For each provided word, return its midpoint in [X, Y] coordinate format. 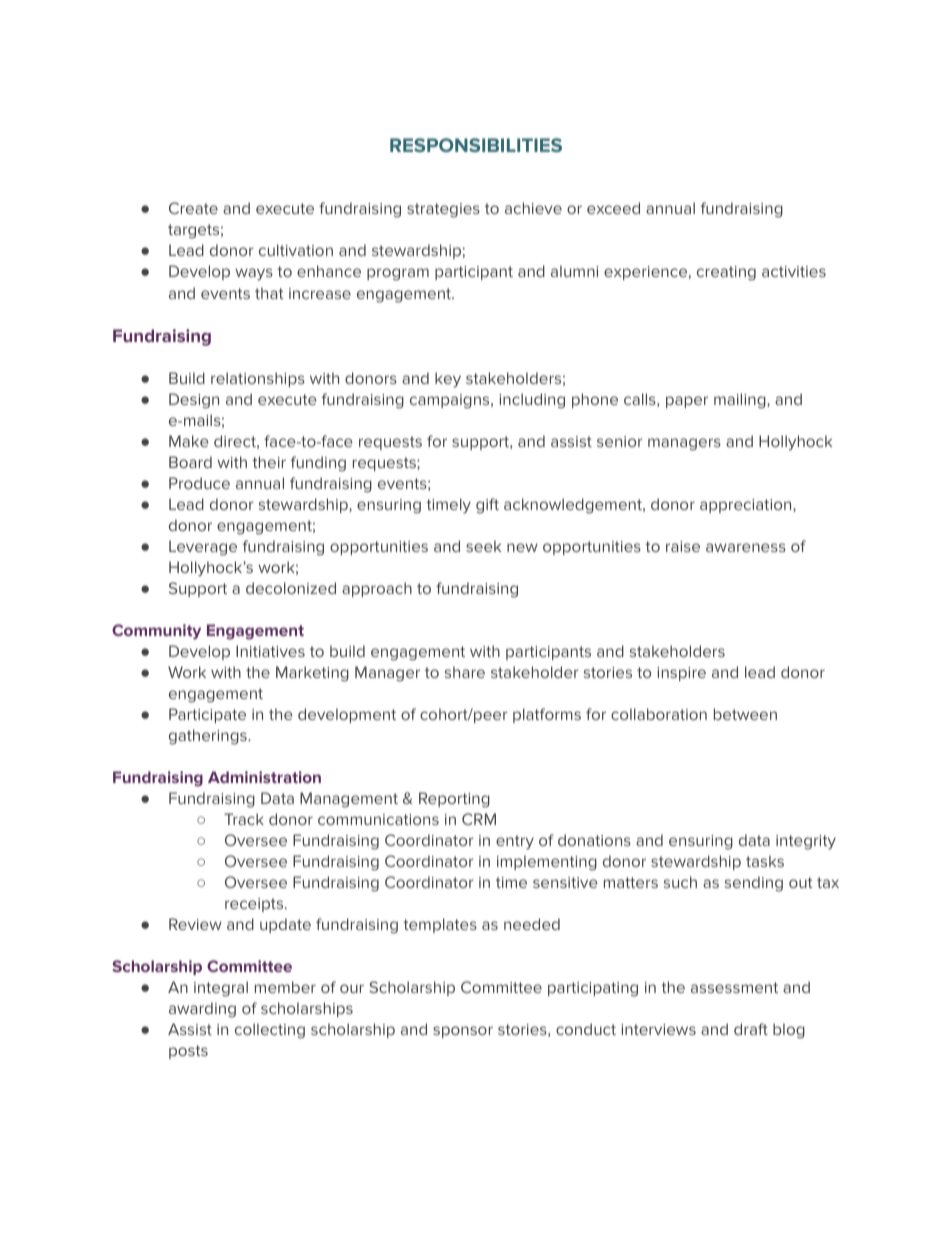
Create [193, 208]
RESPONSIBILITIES [476, 145]
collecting [270, 1031]
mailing [741, 401]
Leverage [203, 548]
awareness [746, 547]
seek [483, 546]
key [448, 380]
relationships [258, 379]
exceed [613, 208]
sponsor [463, 1032]
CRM [479, 819]
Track [244, 819]
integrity [806, 842]
